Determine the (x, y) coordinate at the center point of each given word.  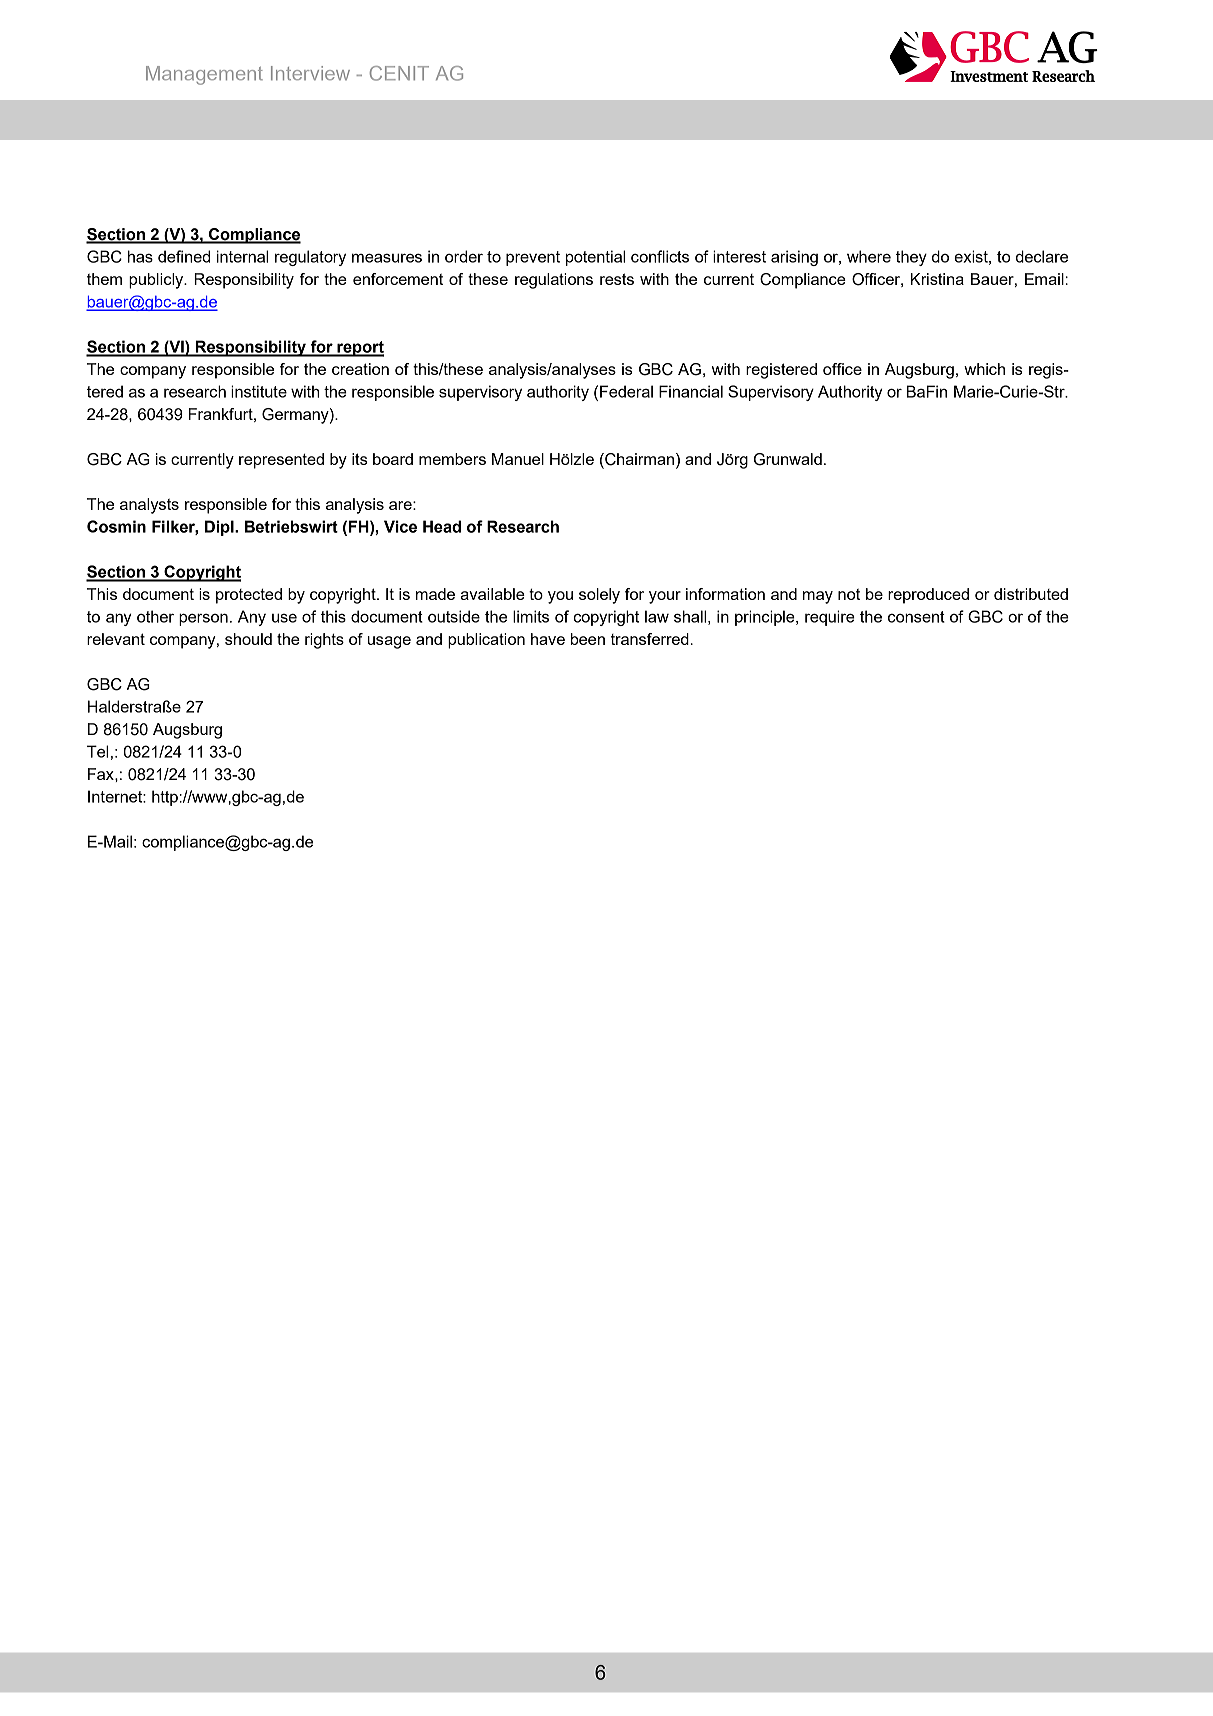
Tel (97, 751)
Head (442, 526)
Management (204, 75)
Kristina (937, 279)
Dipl (220, 528)
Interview (310, 73)
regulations (554, 281)
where (869, 256)
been (588, 639)
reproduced (928, 596)
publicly (157, 281)
